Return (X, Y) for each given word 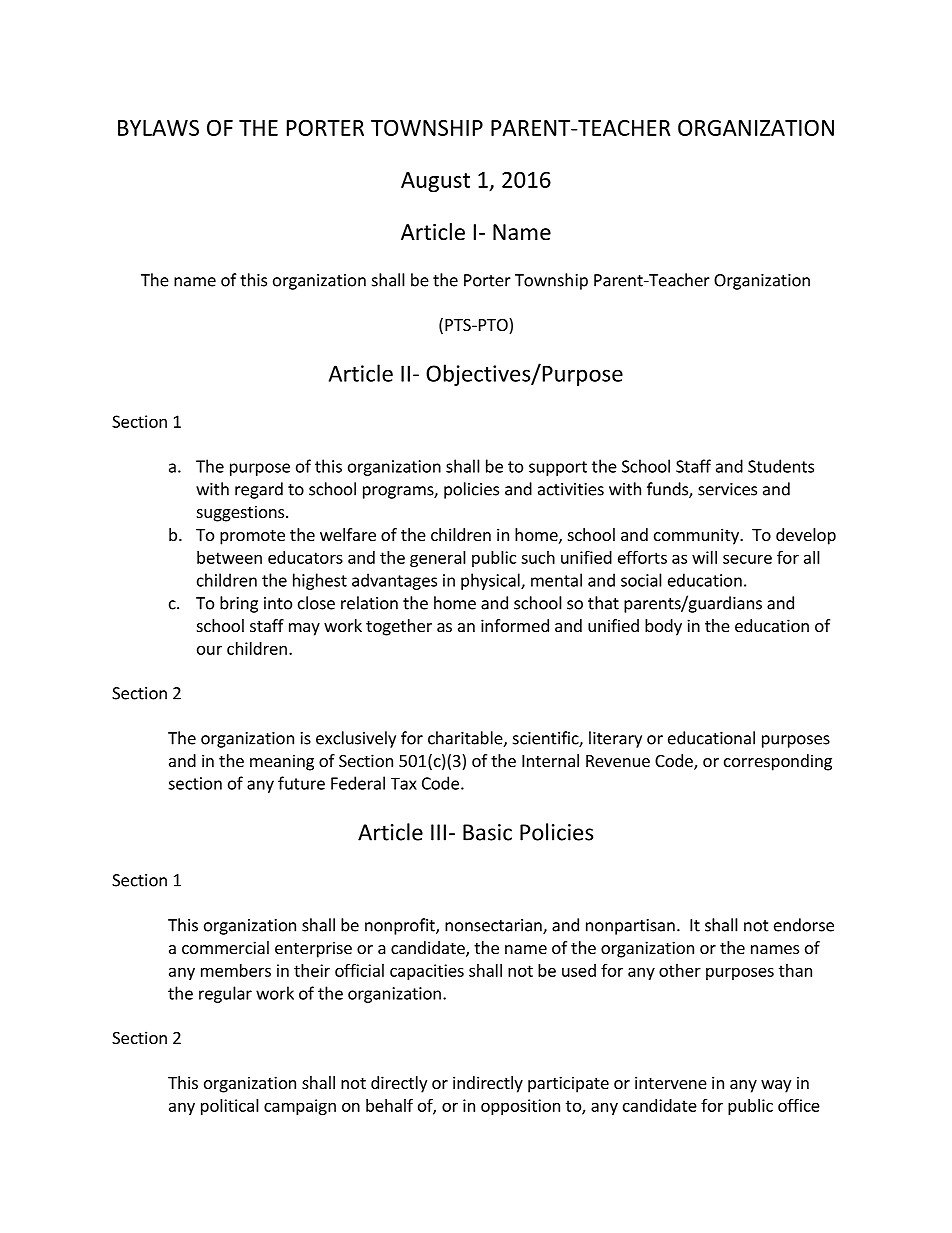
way (776, 1086)
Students (781, 466)
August (435, 182)
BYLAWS (158, 128)
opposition (520, 1107)
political (230, 1107)
